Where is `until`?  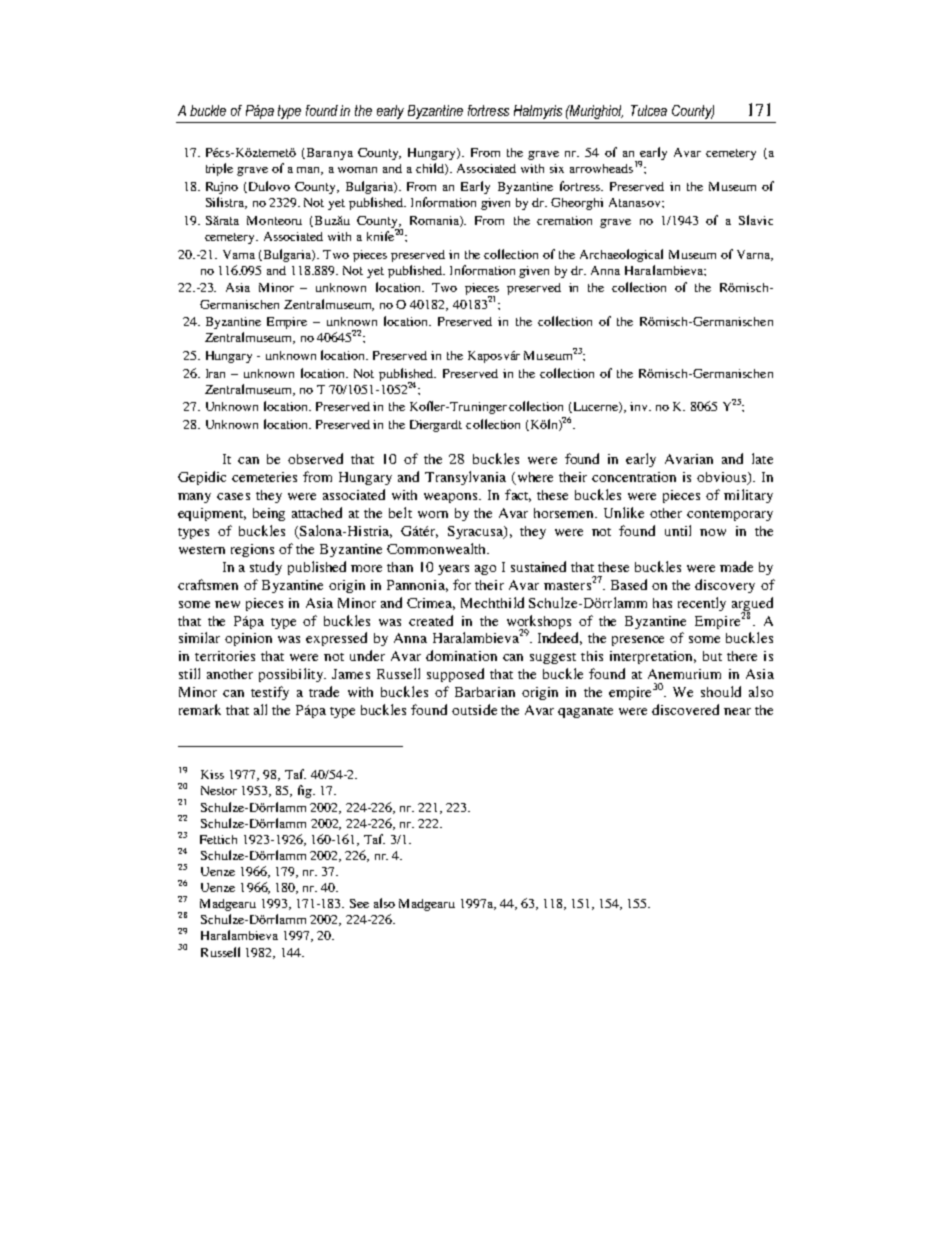
until is located at coordinates (678, 530).
